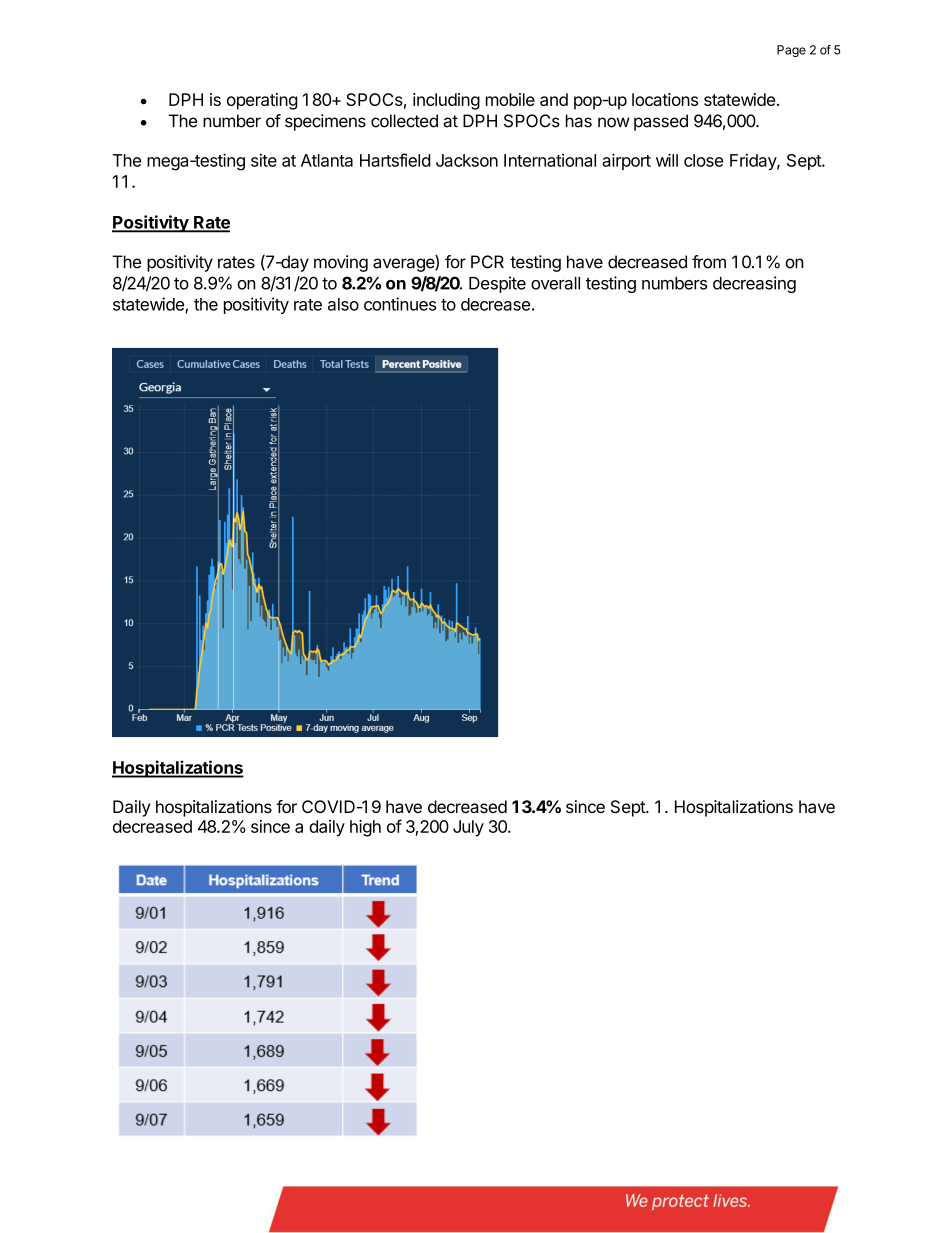  What do you see at coordinates (497, 284) in the image?
I see `Despite` at bounding box center [497, 284].
